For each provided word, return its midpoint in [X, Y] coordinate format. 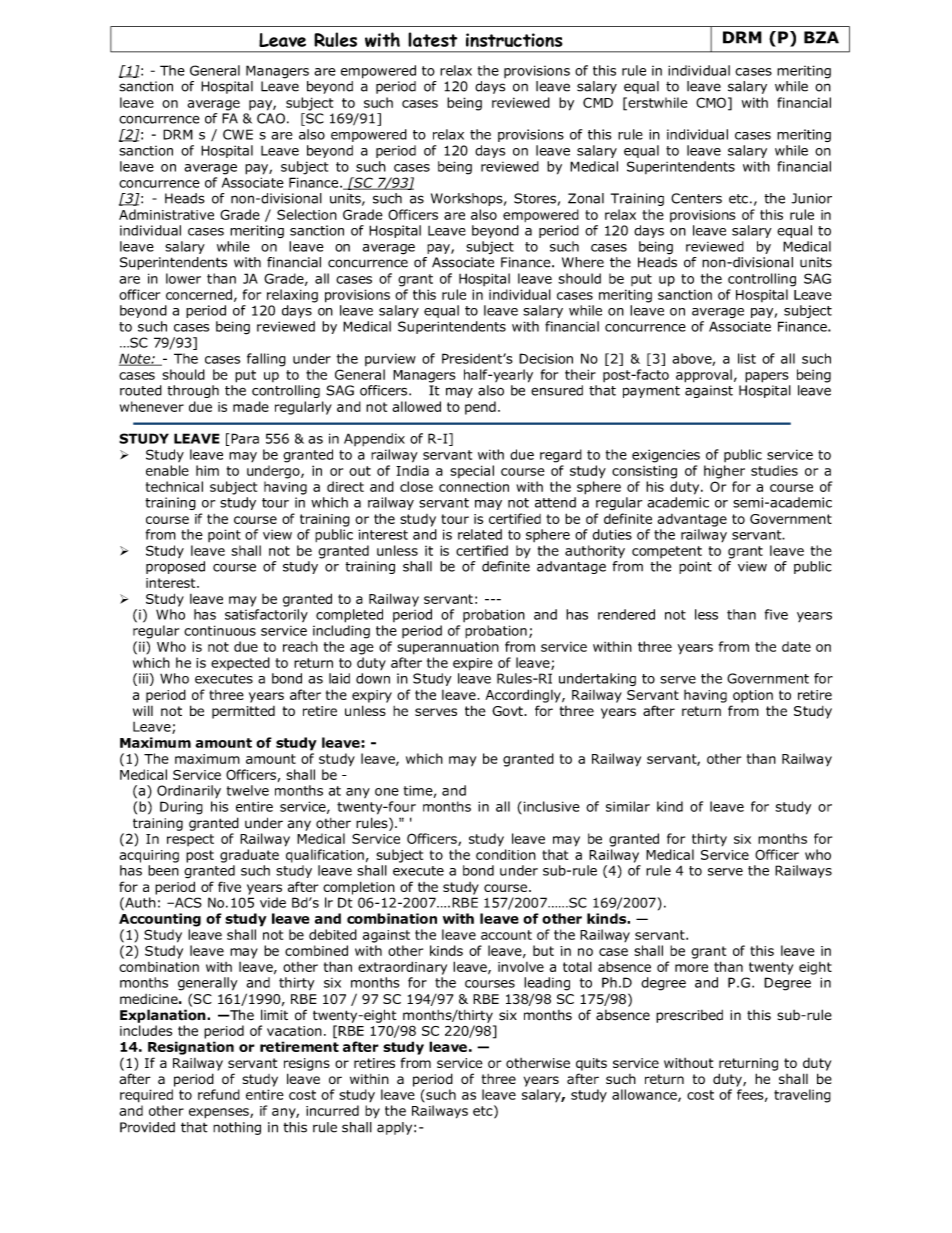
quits [591, 1064]
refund [219, 1094]
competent [667, 552]
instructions [514, 40]
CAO [271, 118]
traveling [802, 1096]
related [480, 534]
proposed [175, 567]
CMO [711, 102]
